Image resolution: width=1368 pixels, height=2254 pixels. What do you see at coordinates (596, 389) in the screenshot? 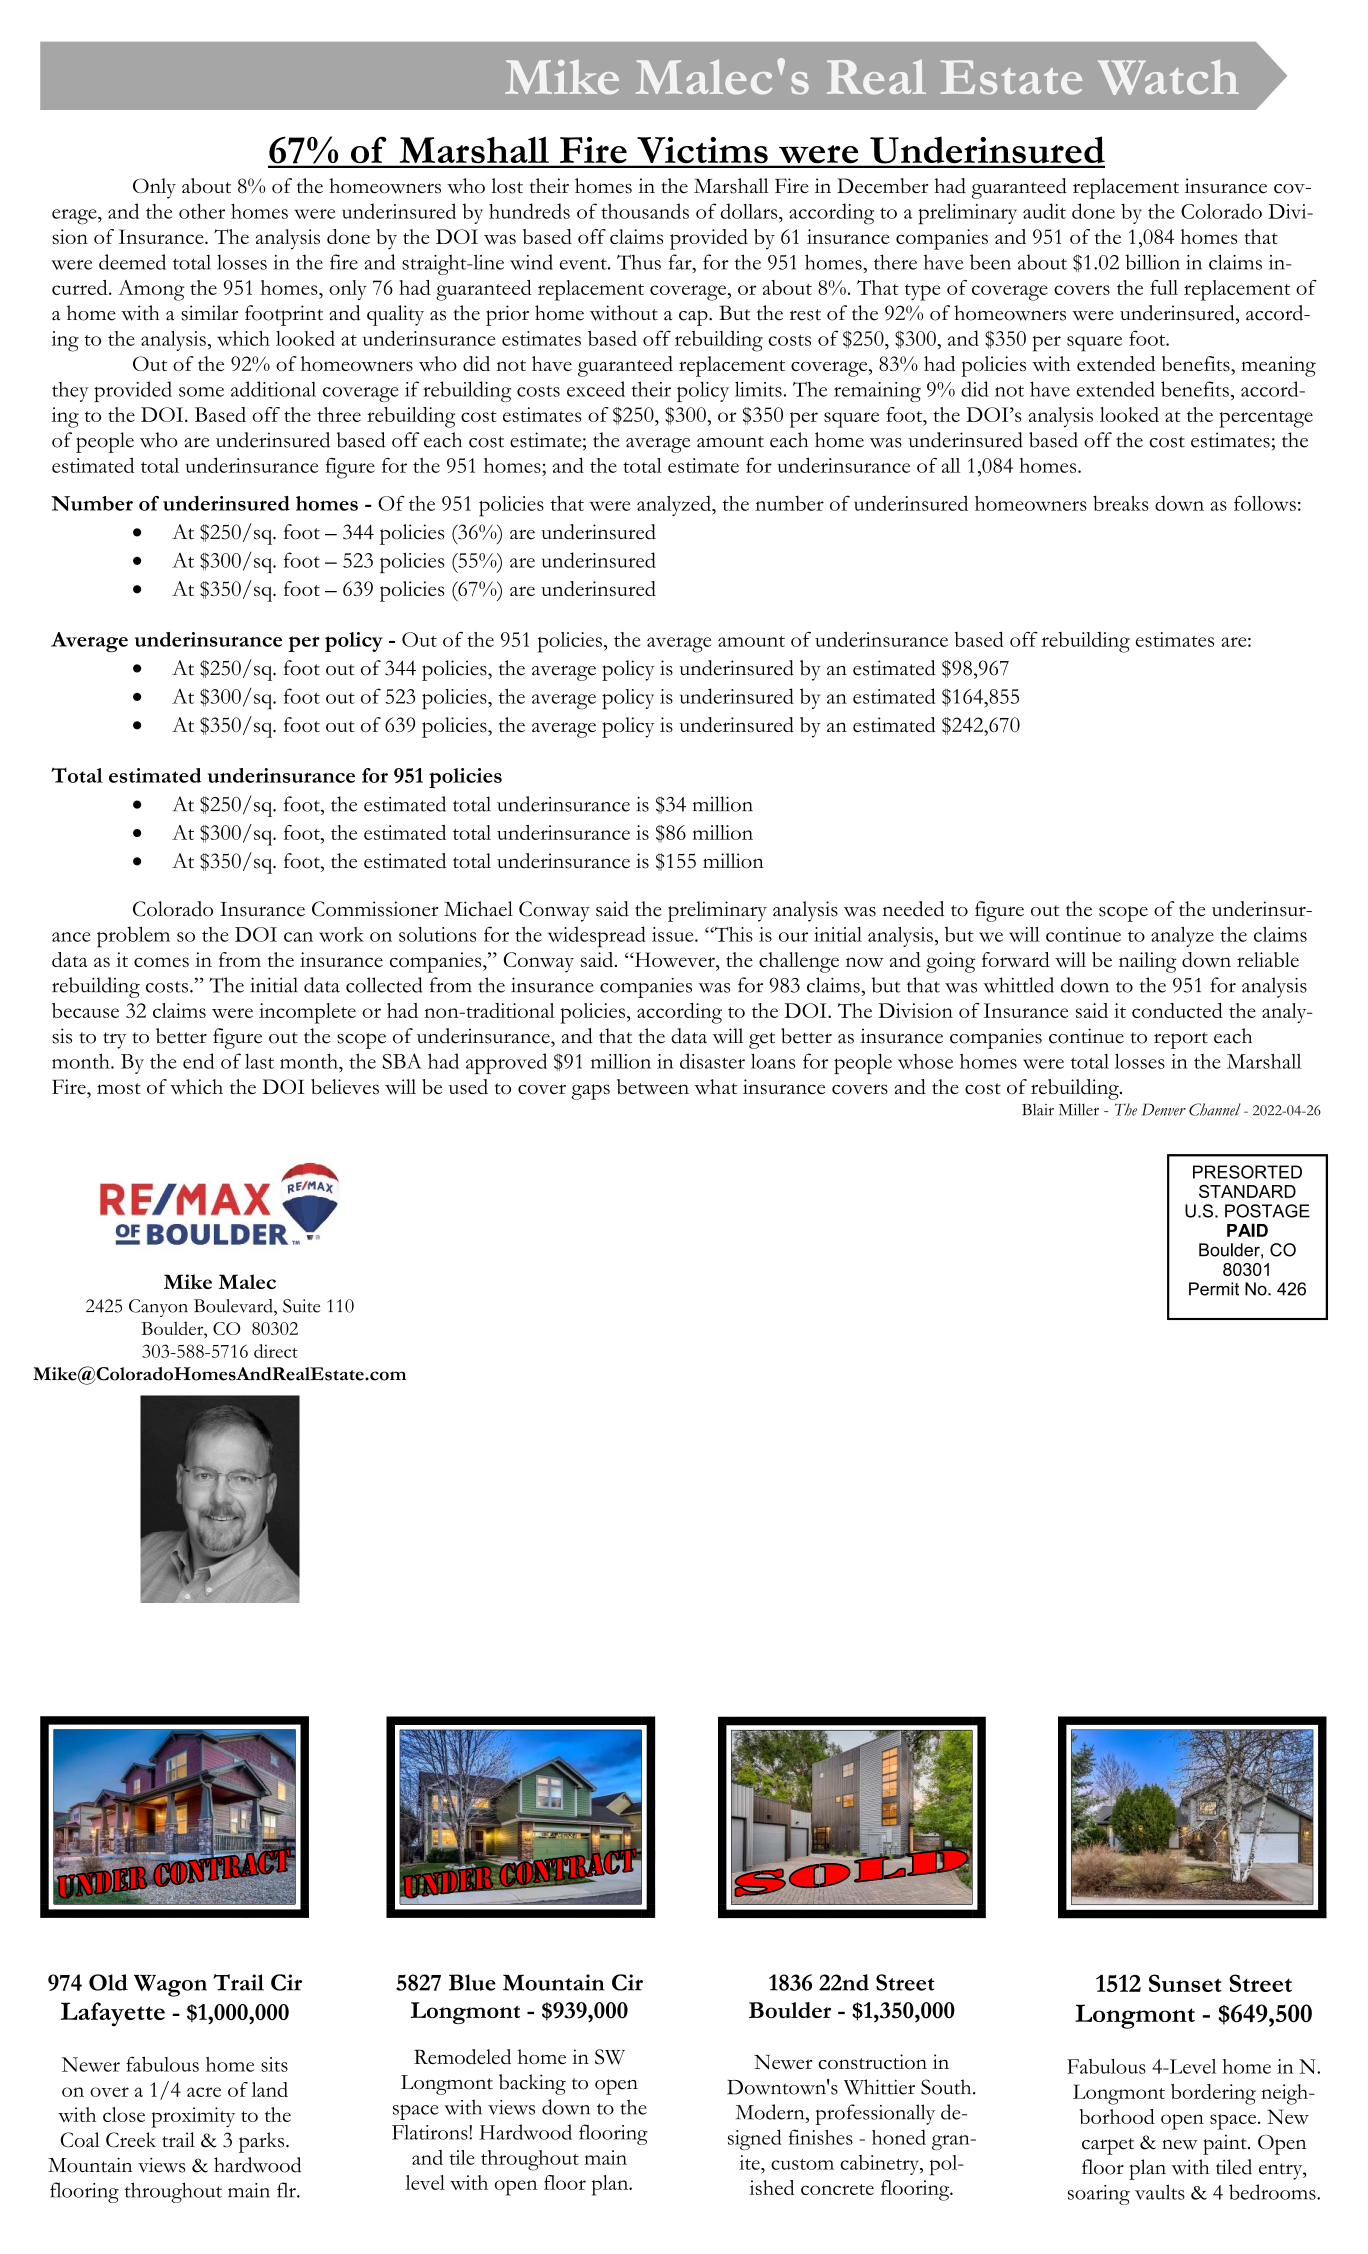
I see `exceed` at bounding box center [596, 389].
